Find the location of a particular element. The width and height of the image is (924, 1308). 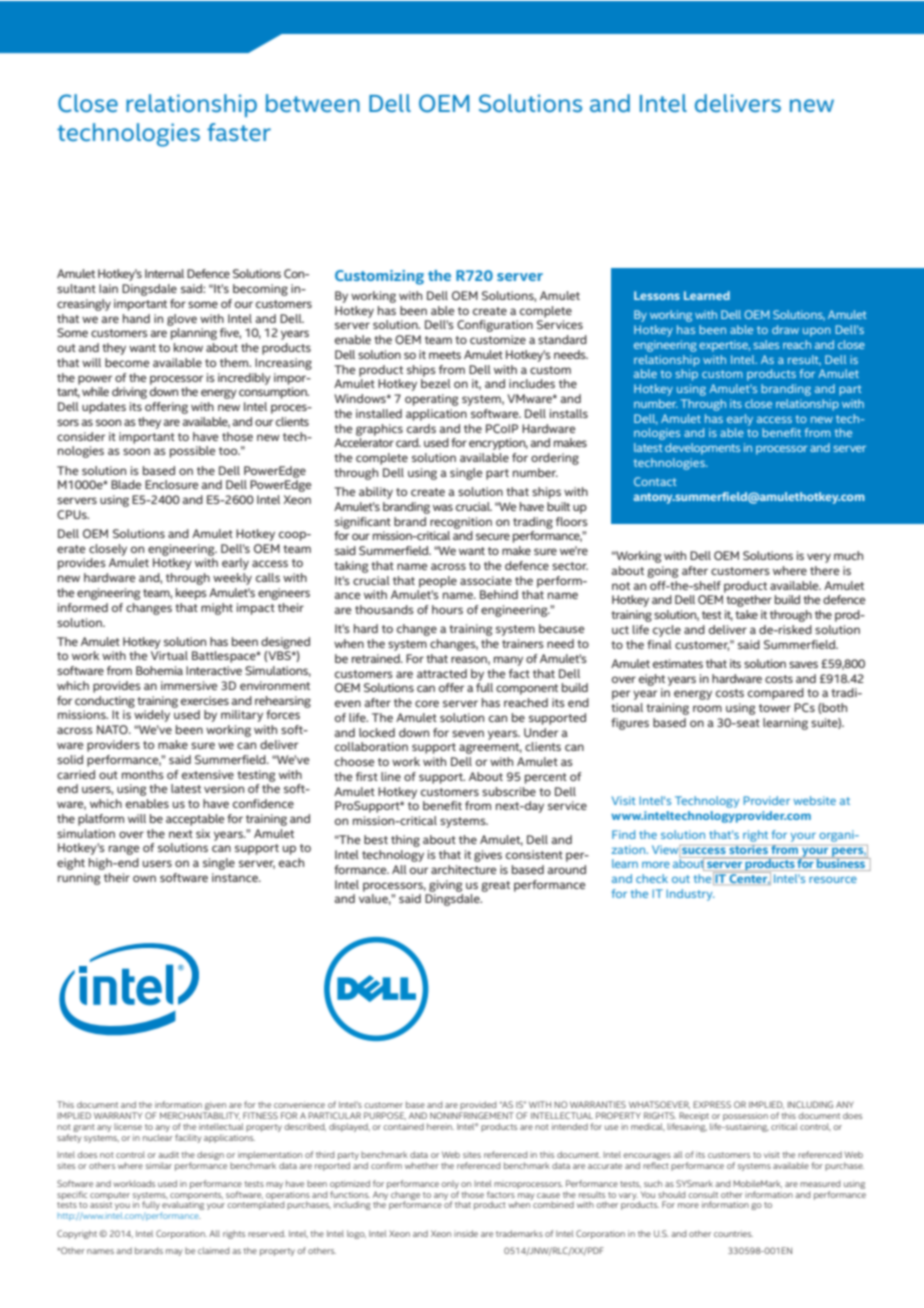

developments is located at coordinates (702, 449).
